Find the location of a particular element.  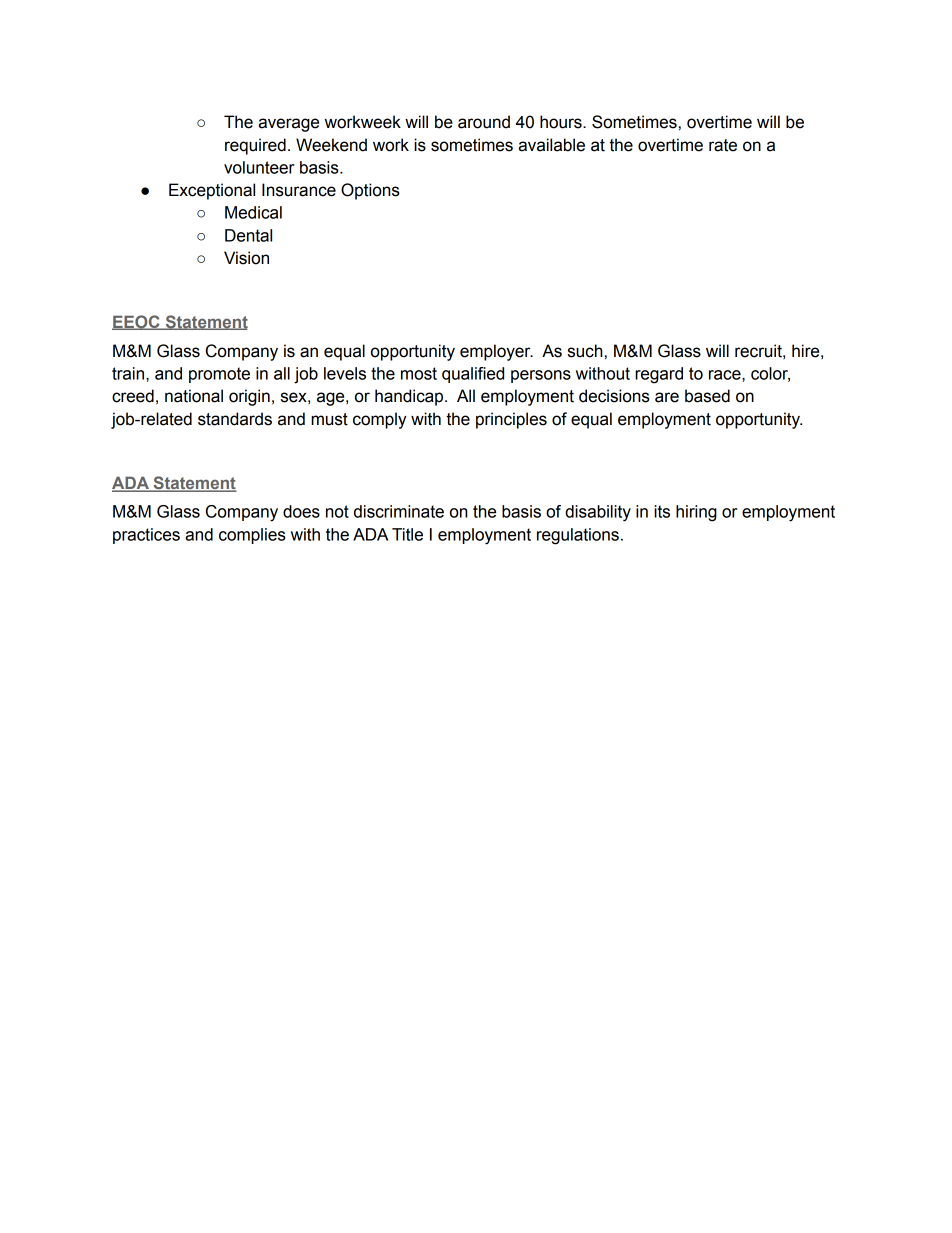

handicap is located at coordinates (410, 397).
